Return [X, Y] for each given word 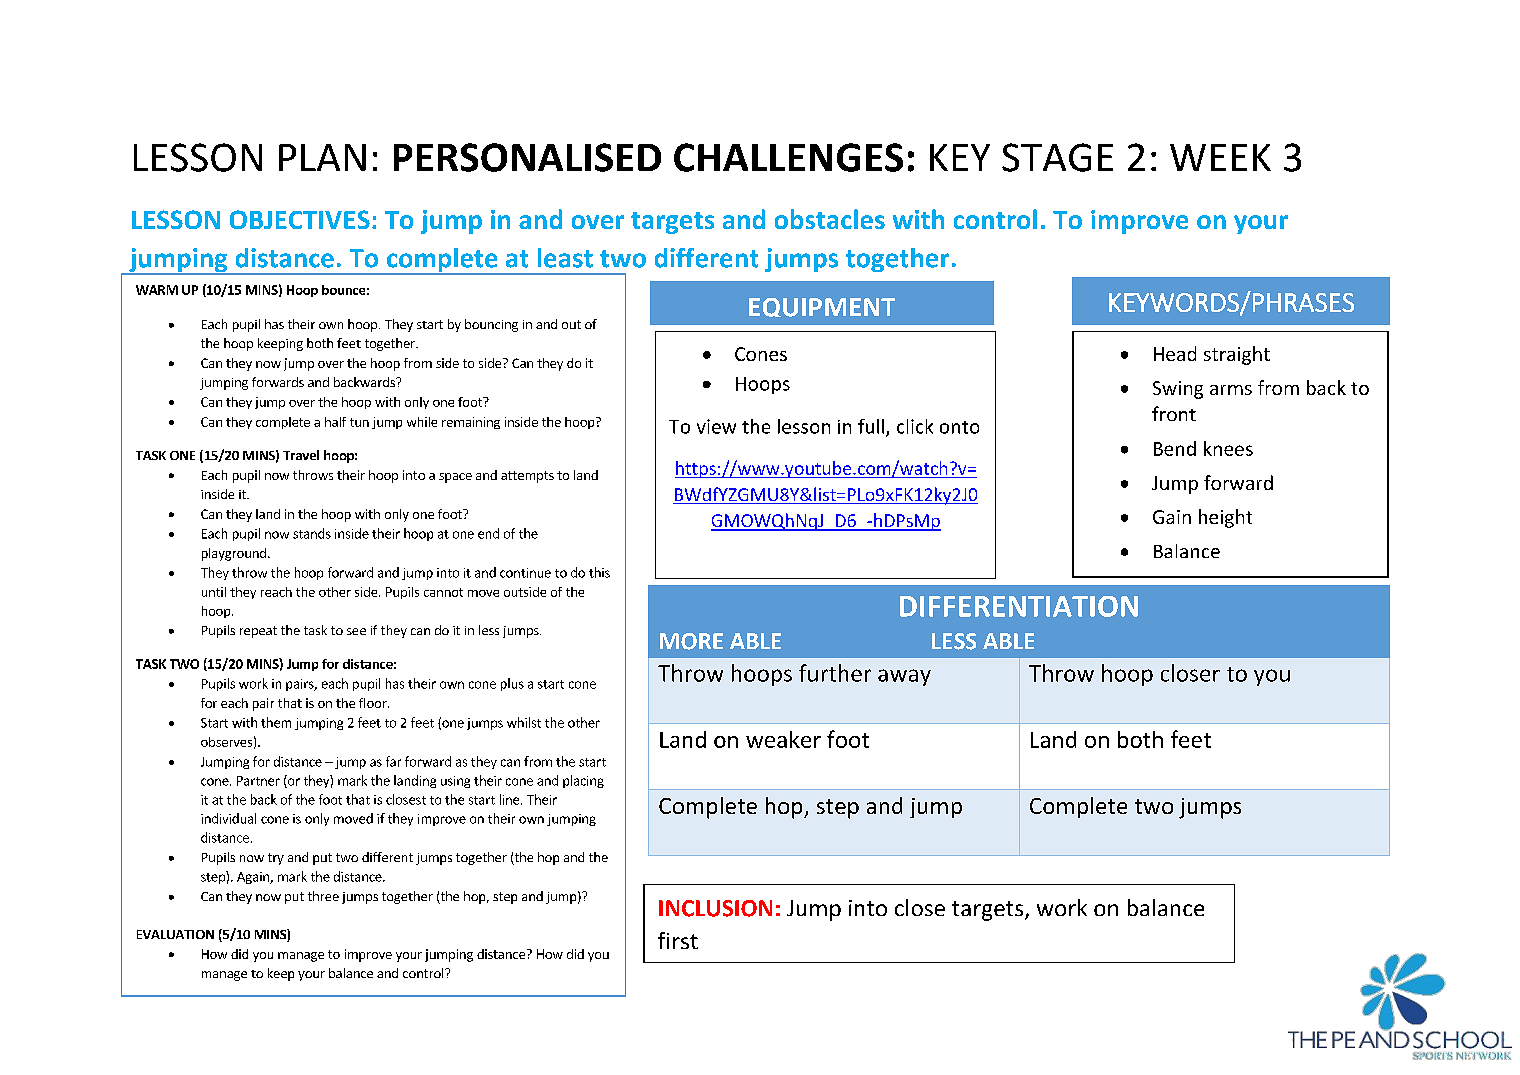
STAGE [1057, 157]
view [716, 426]
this [599, 572]
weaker [783, 739]
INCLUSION [715, 908]
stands [312, 533]
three [323, 896]
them [276, 722]
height [1225, 518]
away [904, 677]
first [678, 940]
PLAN [322, 157]
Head [1175, 353]
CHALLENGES [788, 157]
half [335, 422]
